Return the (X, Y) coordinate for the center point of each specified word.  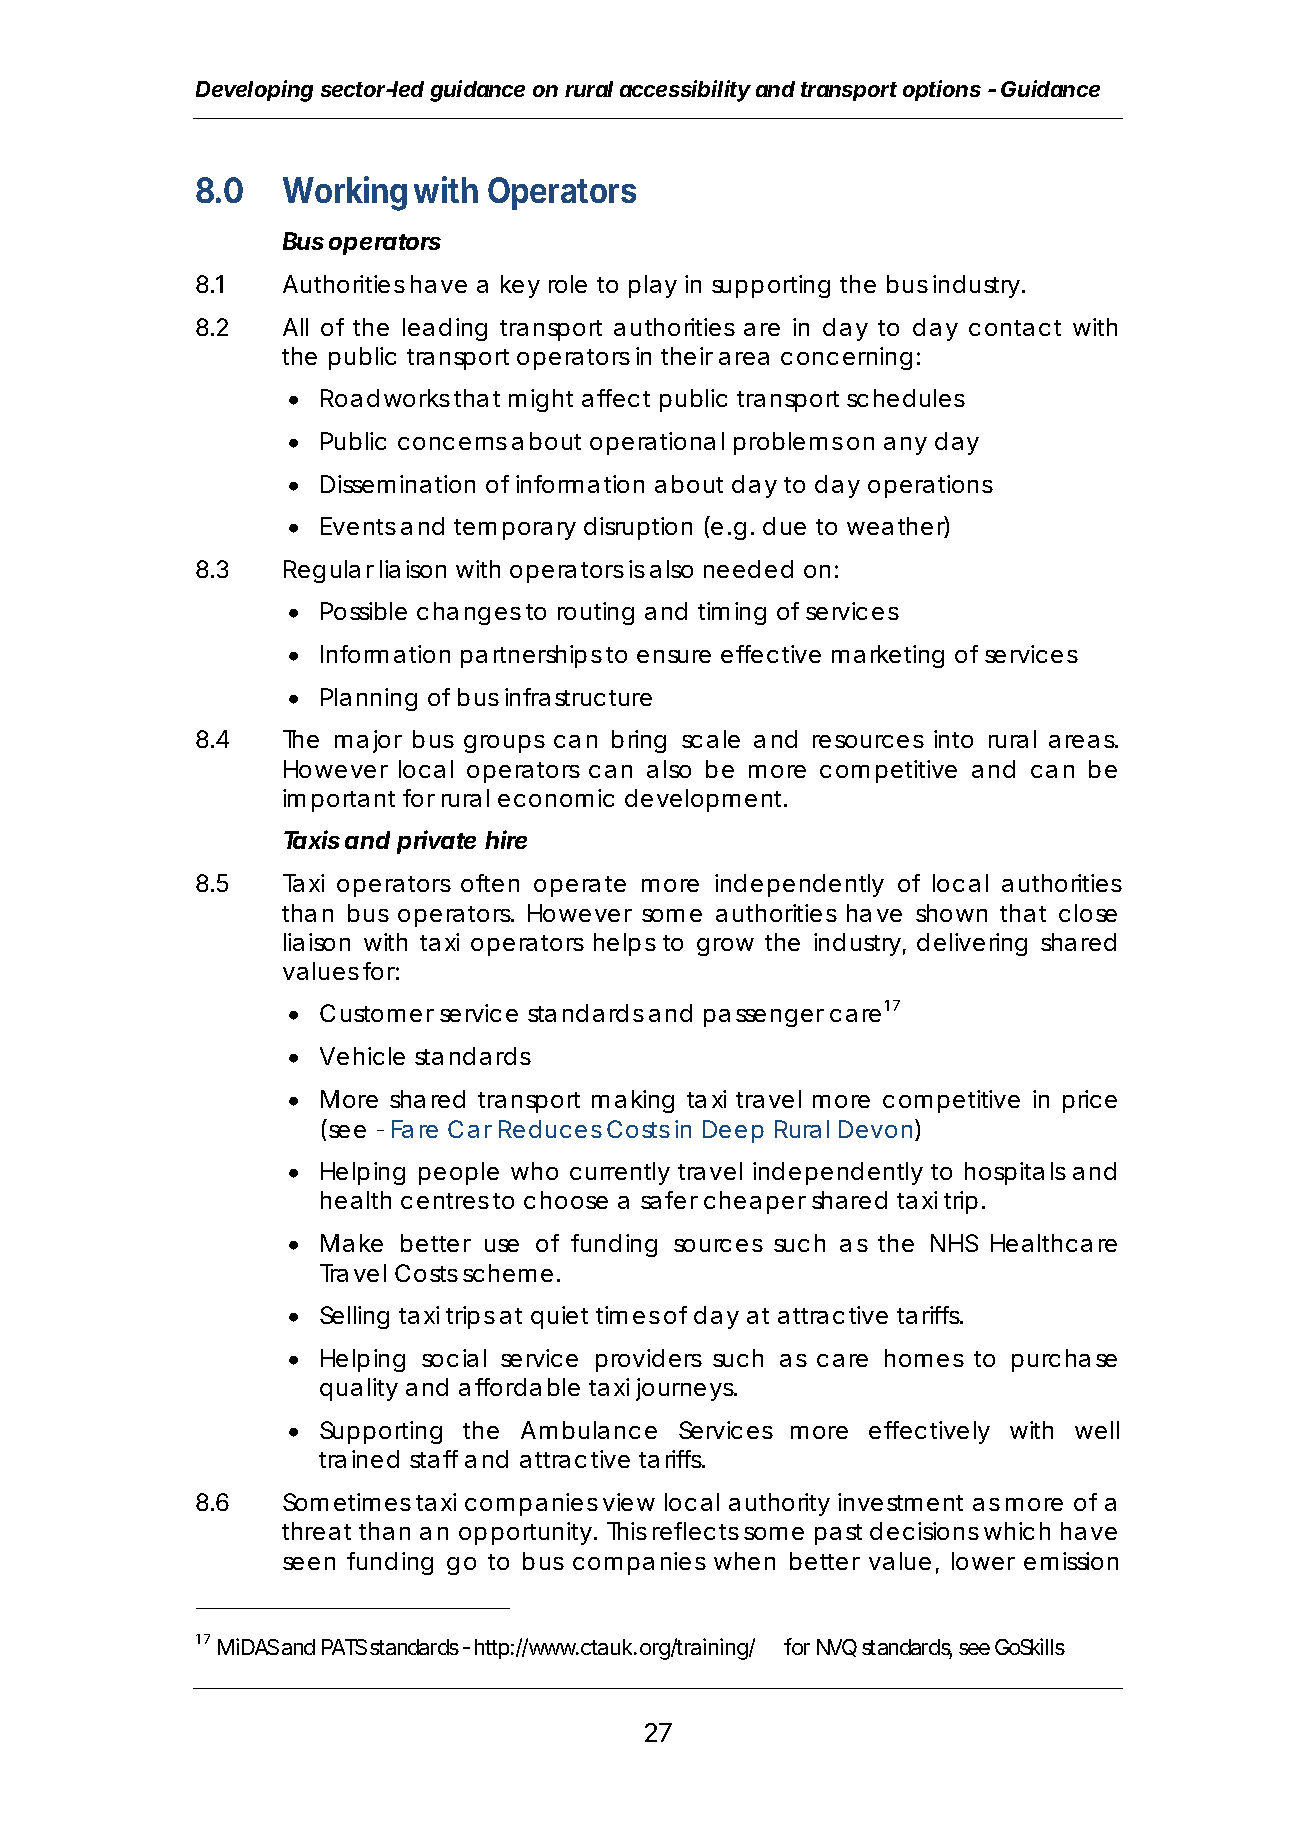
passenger (764, 1018)
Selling (354, 1317)
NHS (954, 1243)
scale (711, 739)
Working (345, 193)
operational (657, 443)
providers (649, 1360)
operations (930, 486)
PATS (344, 1647)
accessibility (685, 91)
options (942, 90)
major (368, 741)
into (953, 739)
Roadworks (385, 398)
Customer (377, 1013)
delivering (972, 944)
